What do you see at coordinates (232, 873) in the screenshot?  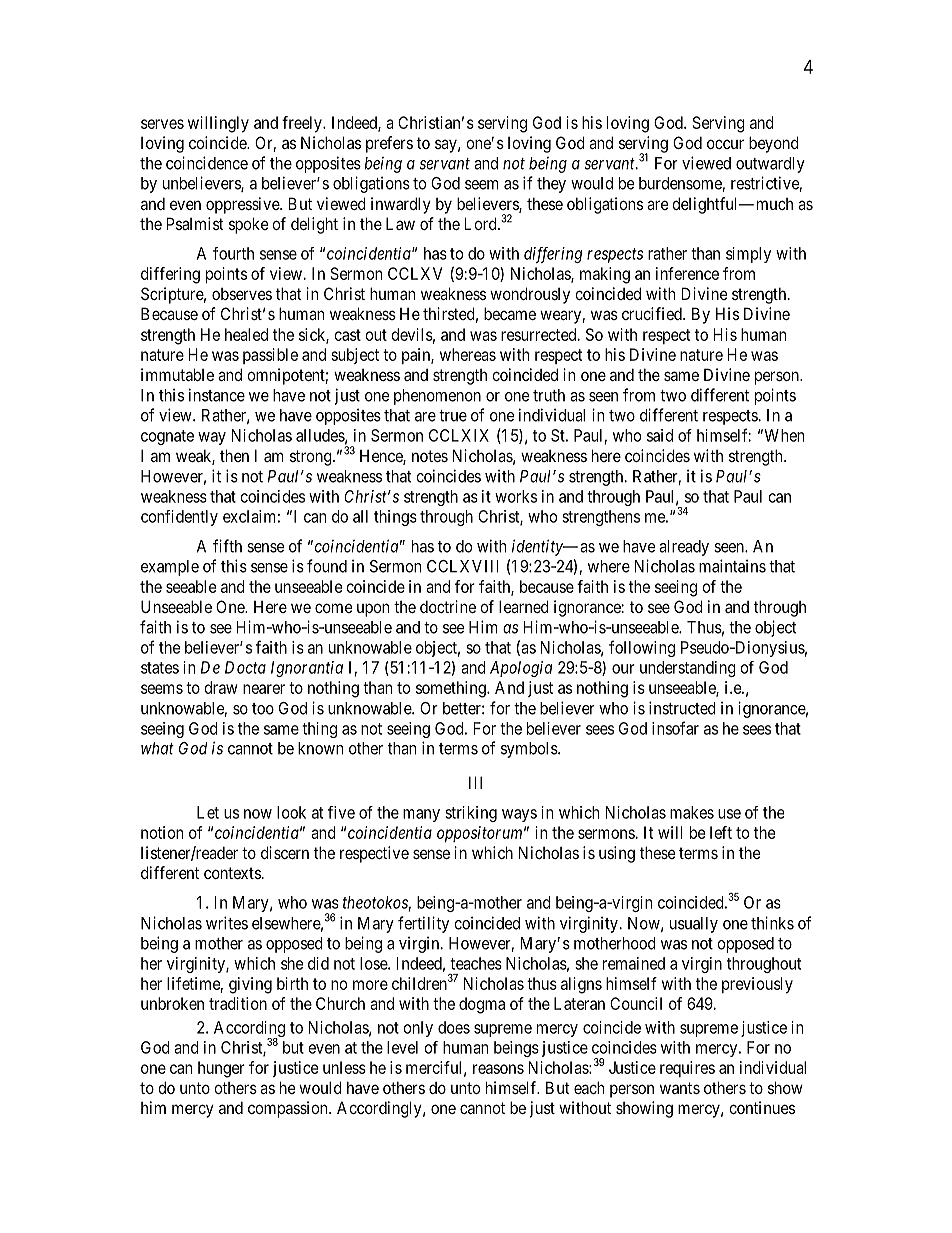 I see `contexts` at bounding box center [232, 873].
